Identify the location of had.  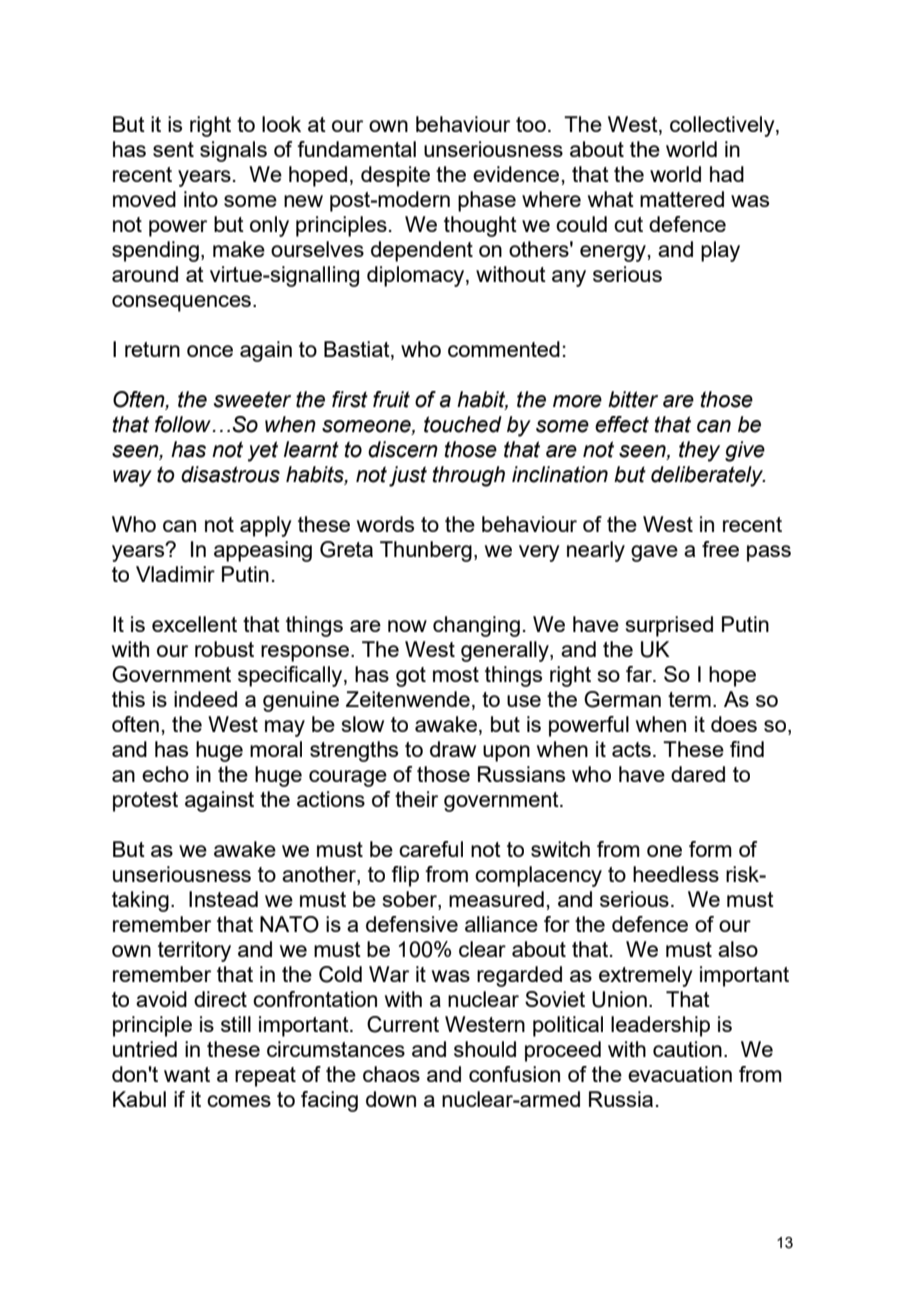
(727, 174).
